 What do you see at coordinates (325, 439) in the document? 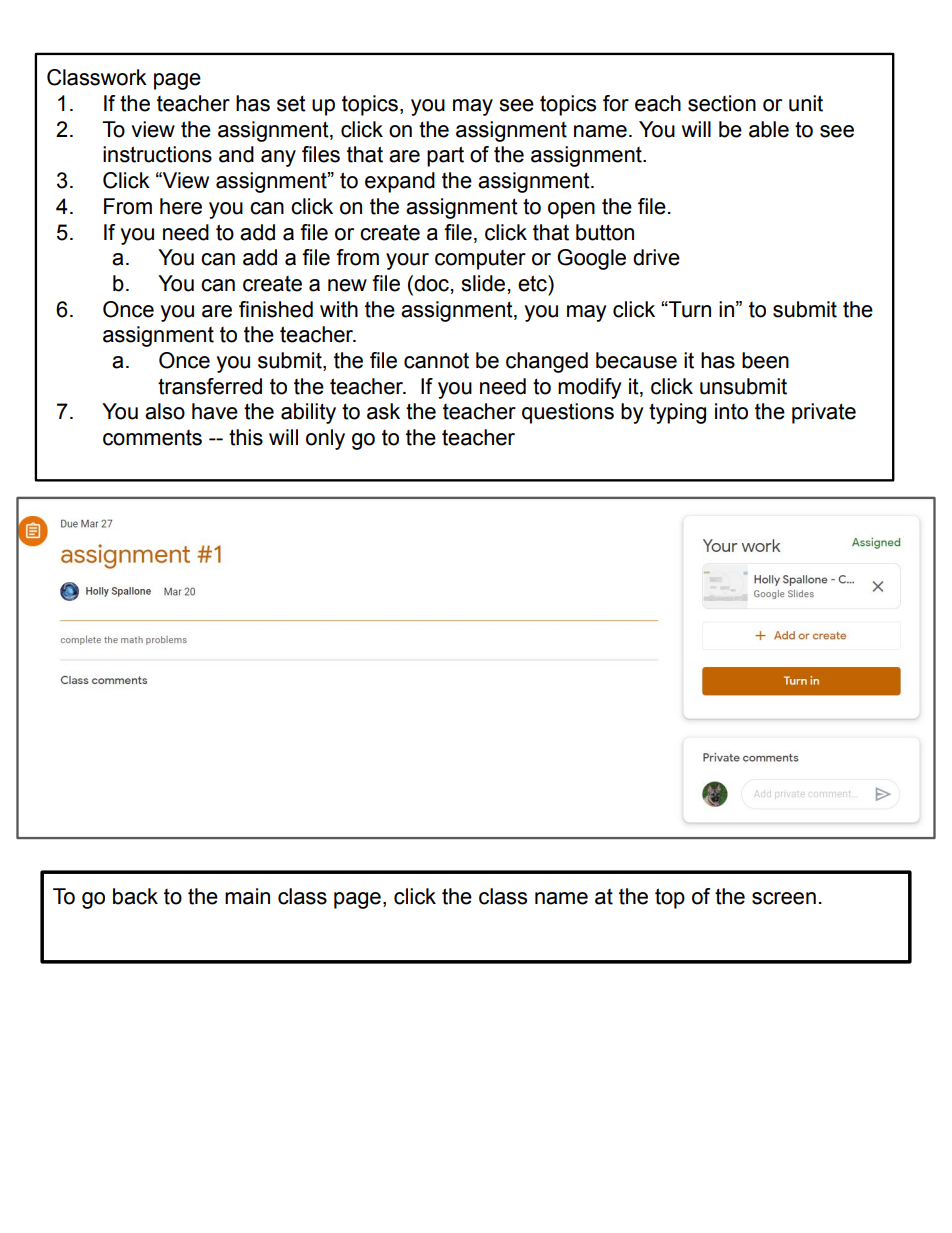
I see `only` at bounding box center [325, 439].
